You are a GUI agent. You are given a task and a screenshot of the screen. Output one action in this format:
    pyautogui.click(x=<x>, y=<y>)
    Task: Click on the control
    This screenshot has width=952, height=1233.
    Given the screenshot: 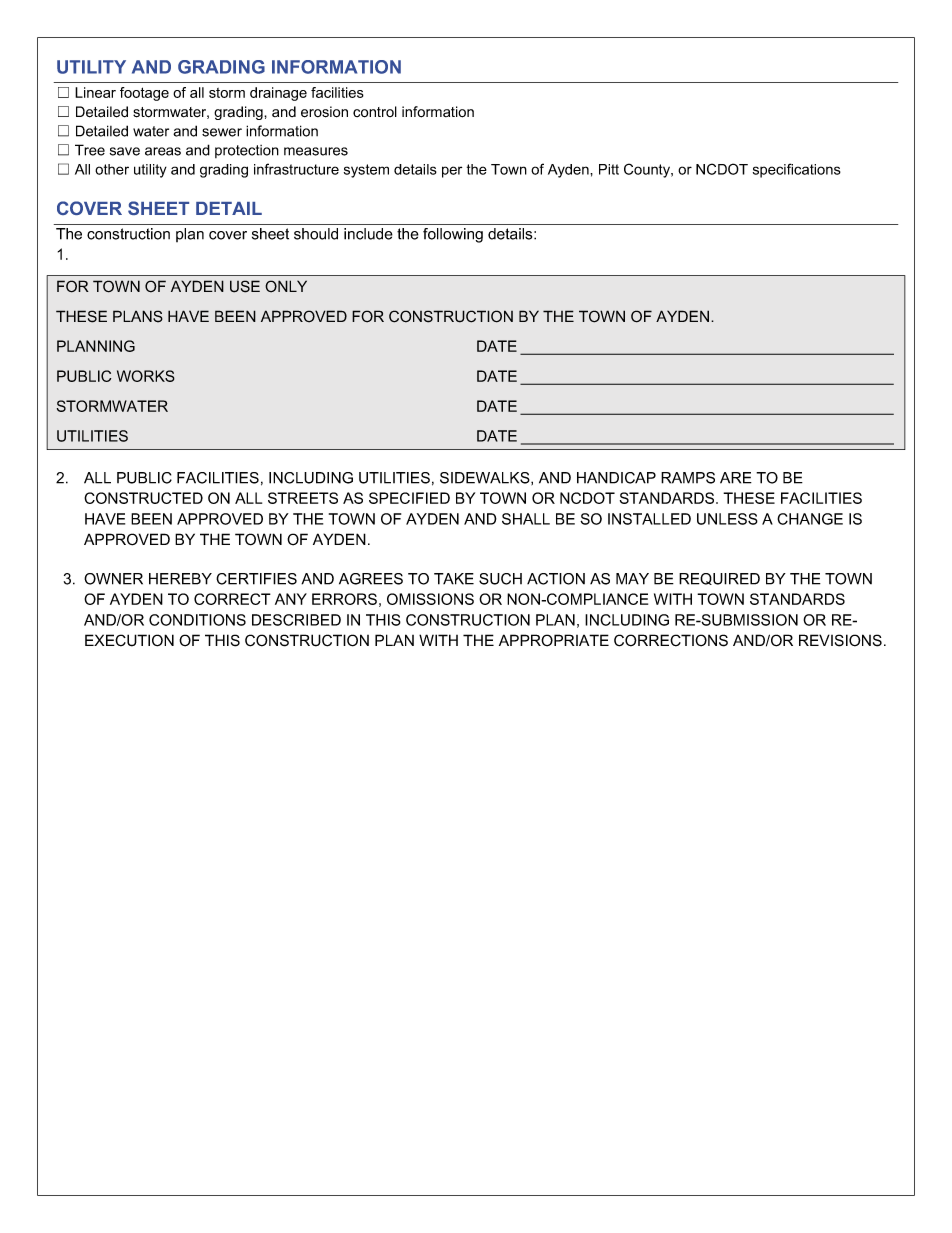 What is the action you would take?
    pyautogui.click(x=375, y=112)
